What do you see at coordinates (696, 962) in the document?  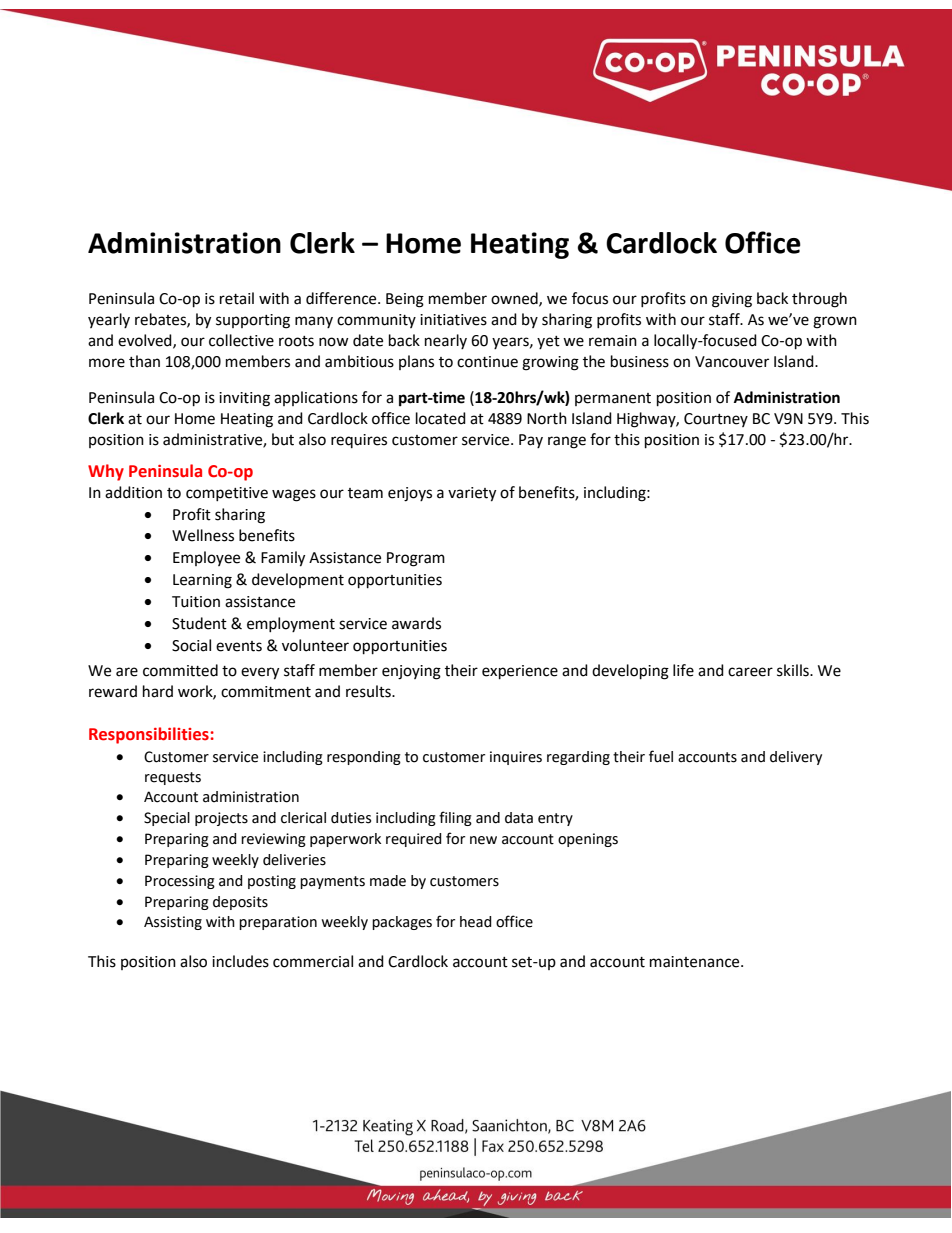 I see `maintenance` at bounding box center [696, 962].
